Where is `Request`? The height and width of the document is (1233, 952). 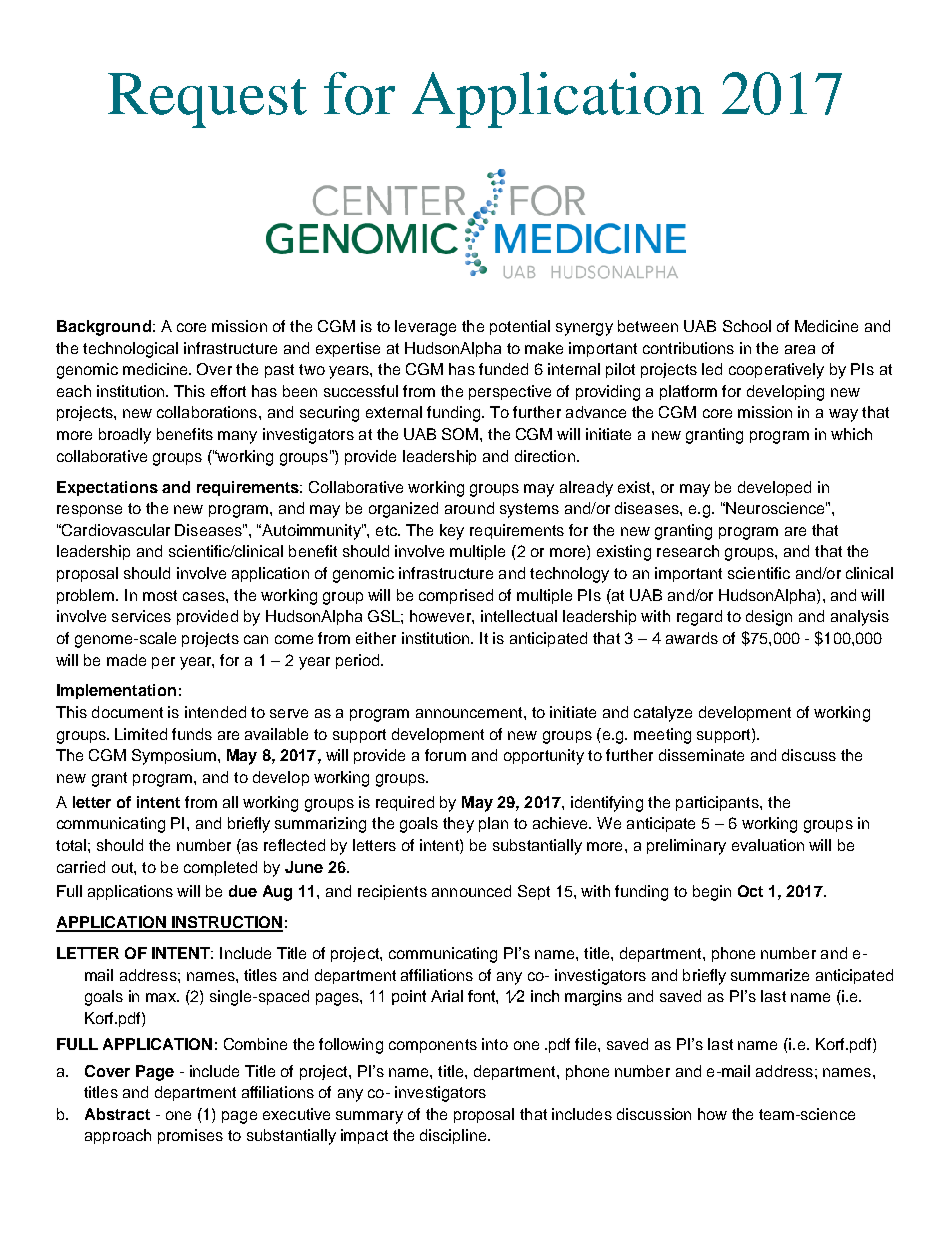
Request is located at coordinates (207, 100).
